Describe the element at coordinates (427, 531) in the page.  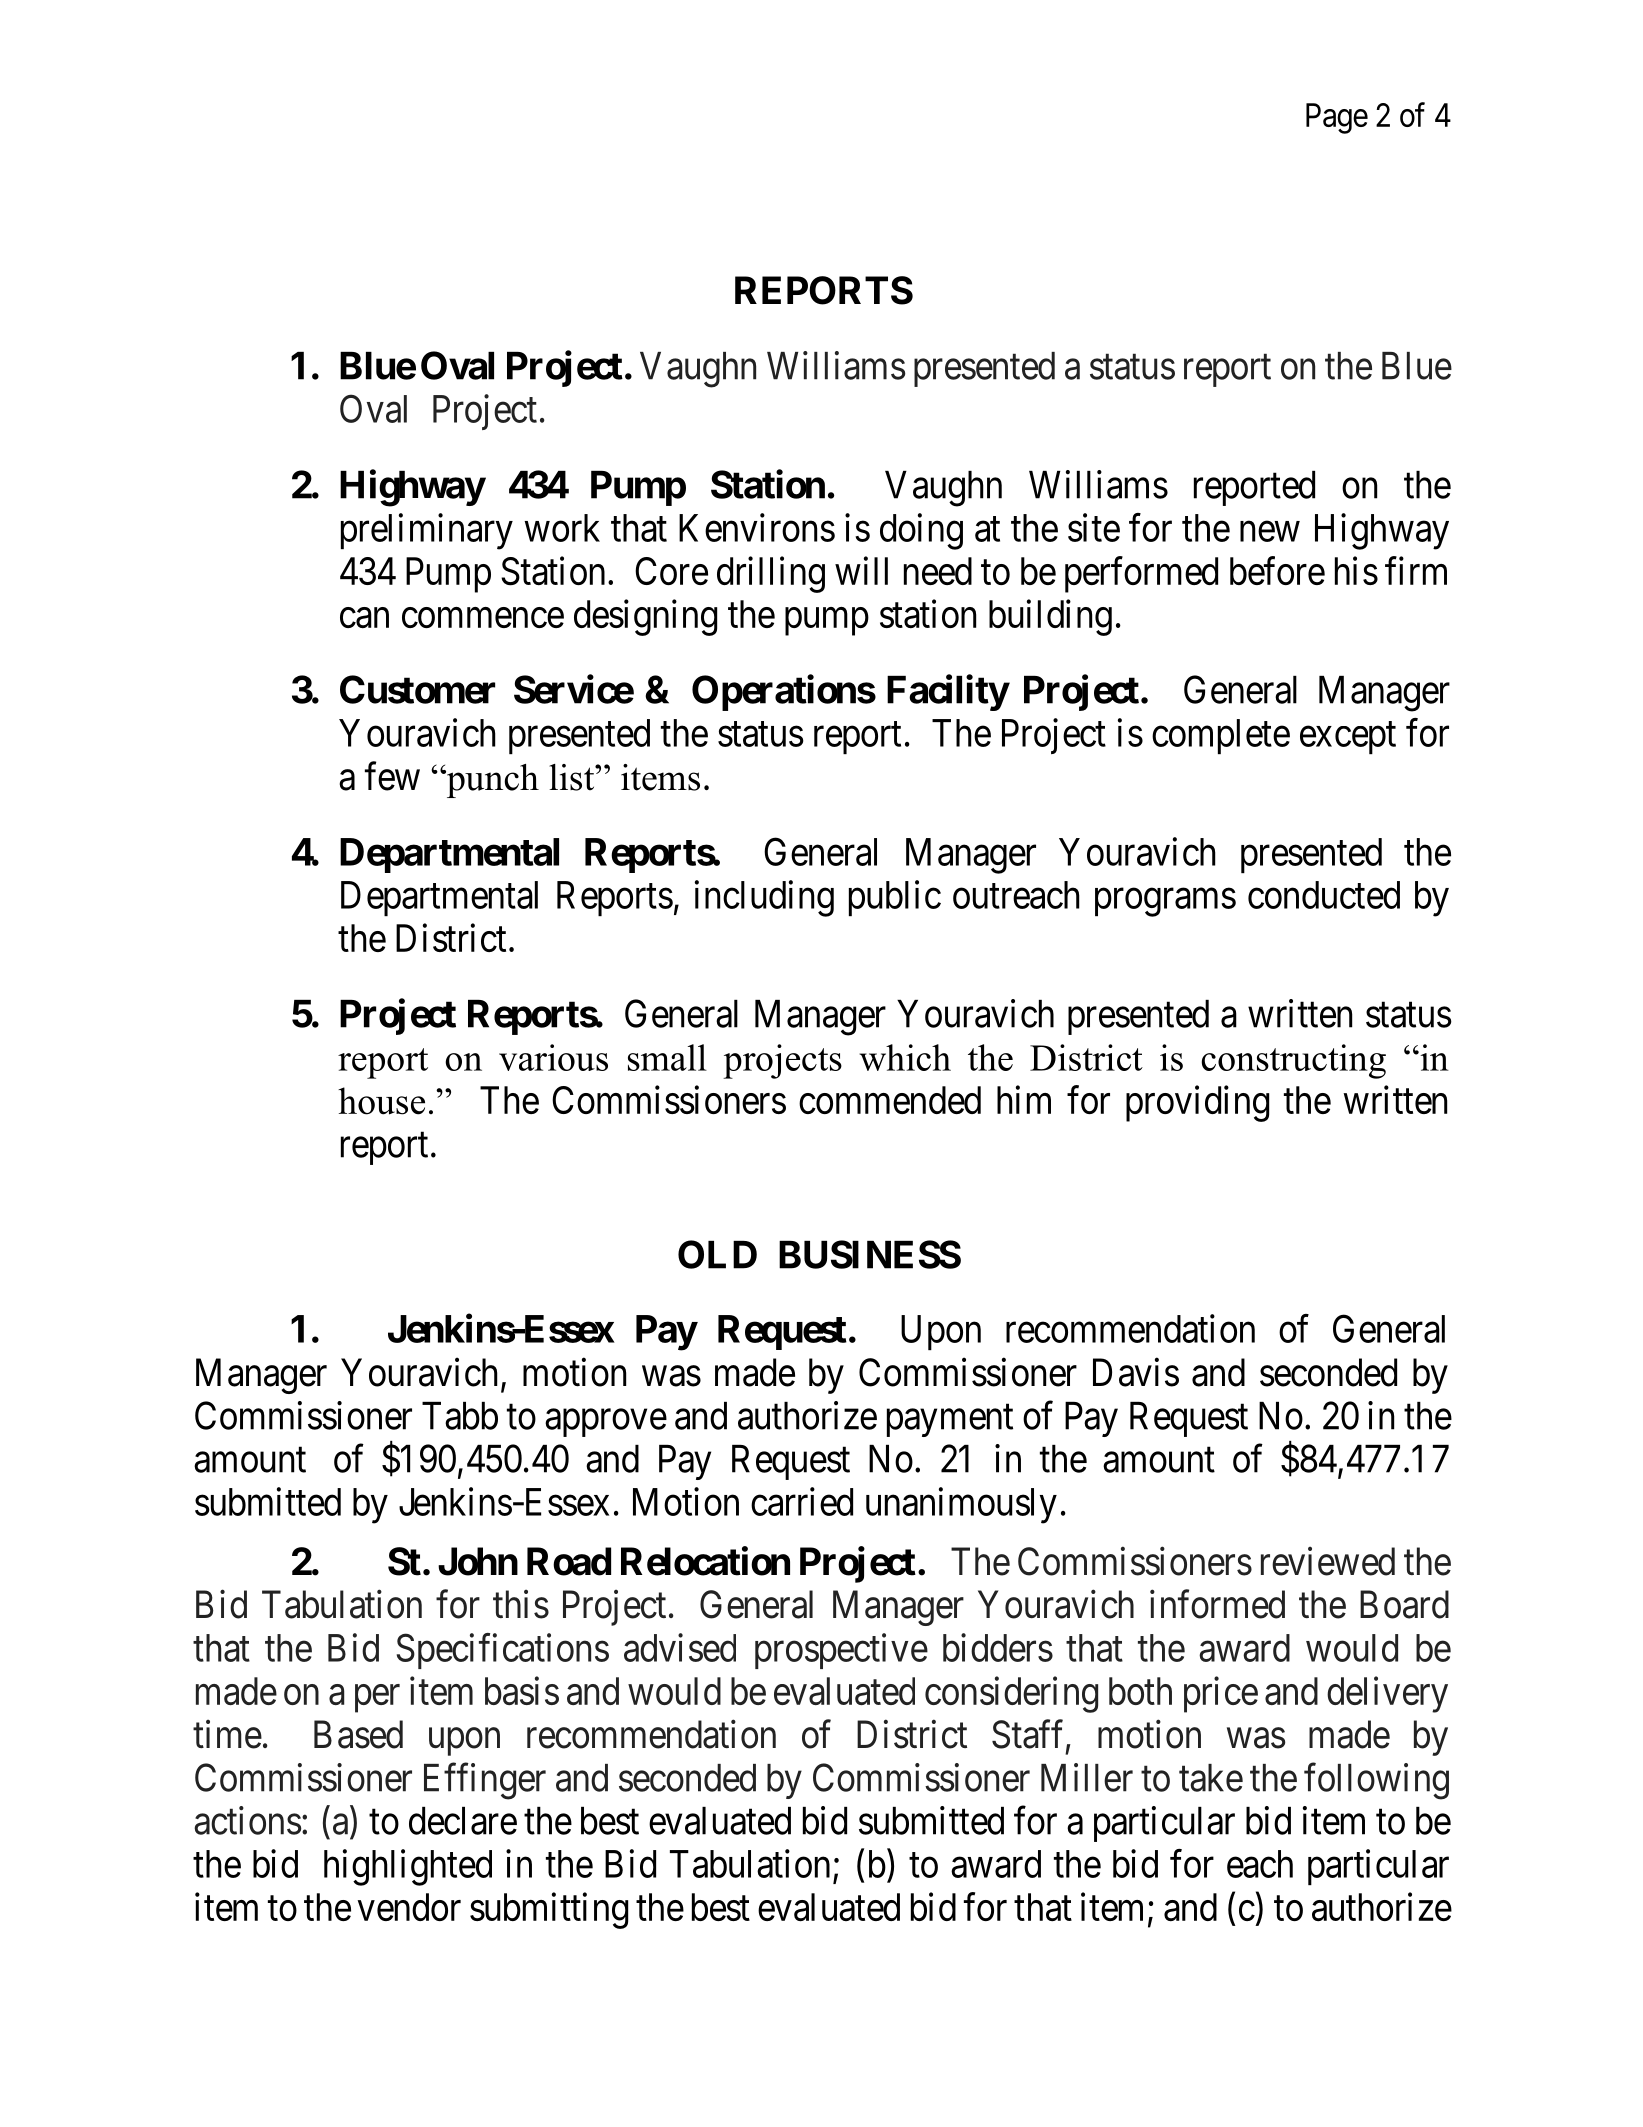
I see `preliminary` at that location.
